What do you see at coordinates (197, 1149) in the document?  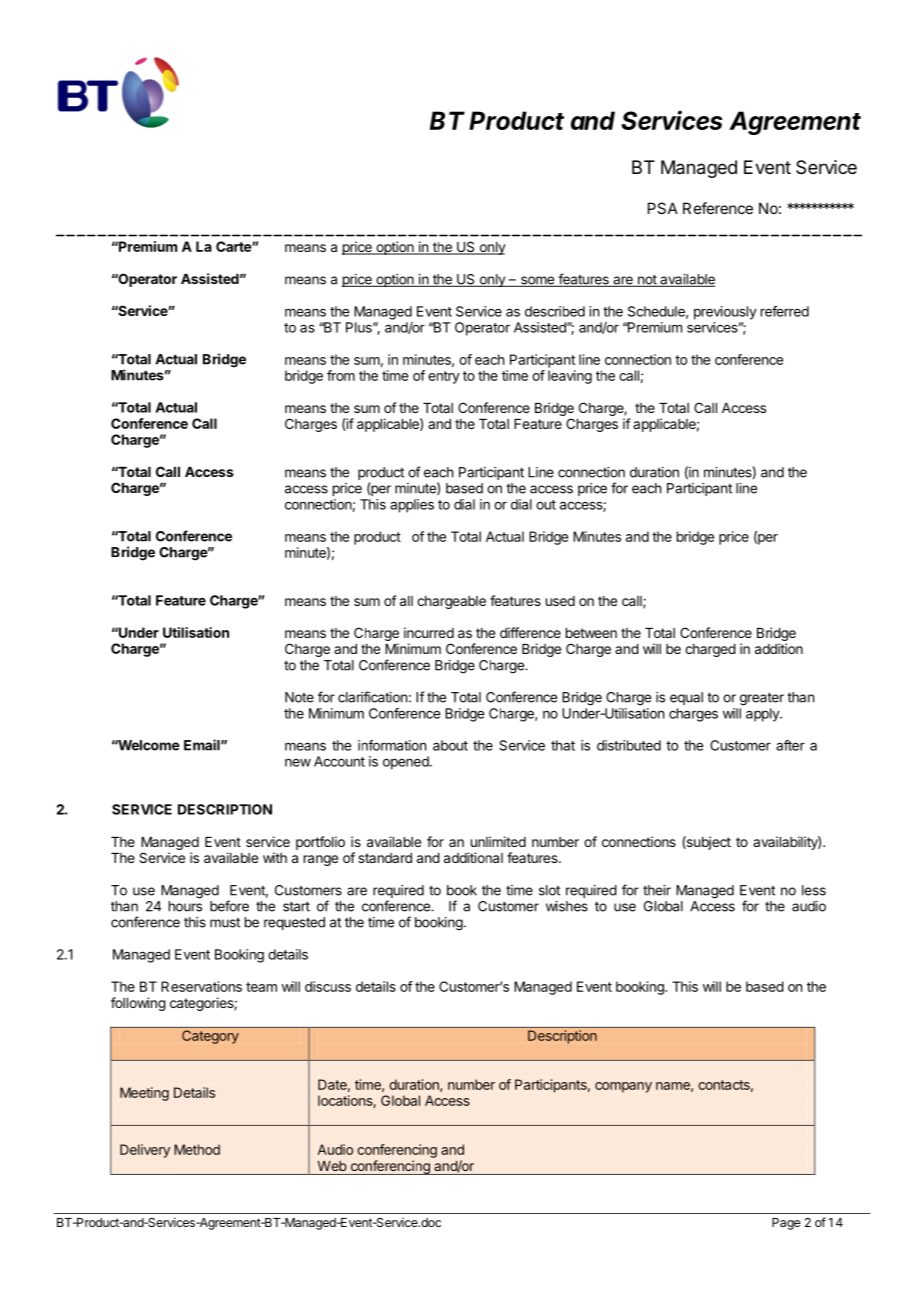 I see `Method` at bounding box center [197, 1149].
